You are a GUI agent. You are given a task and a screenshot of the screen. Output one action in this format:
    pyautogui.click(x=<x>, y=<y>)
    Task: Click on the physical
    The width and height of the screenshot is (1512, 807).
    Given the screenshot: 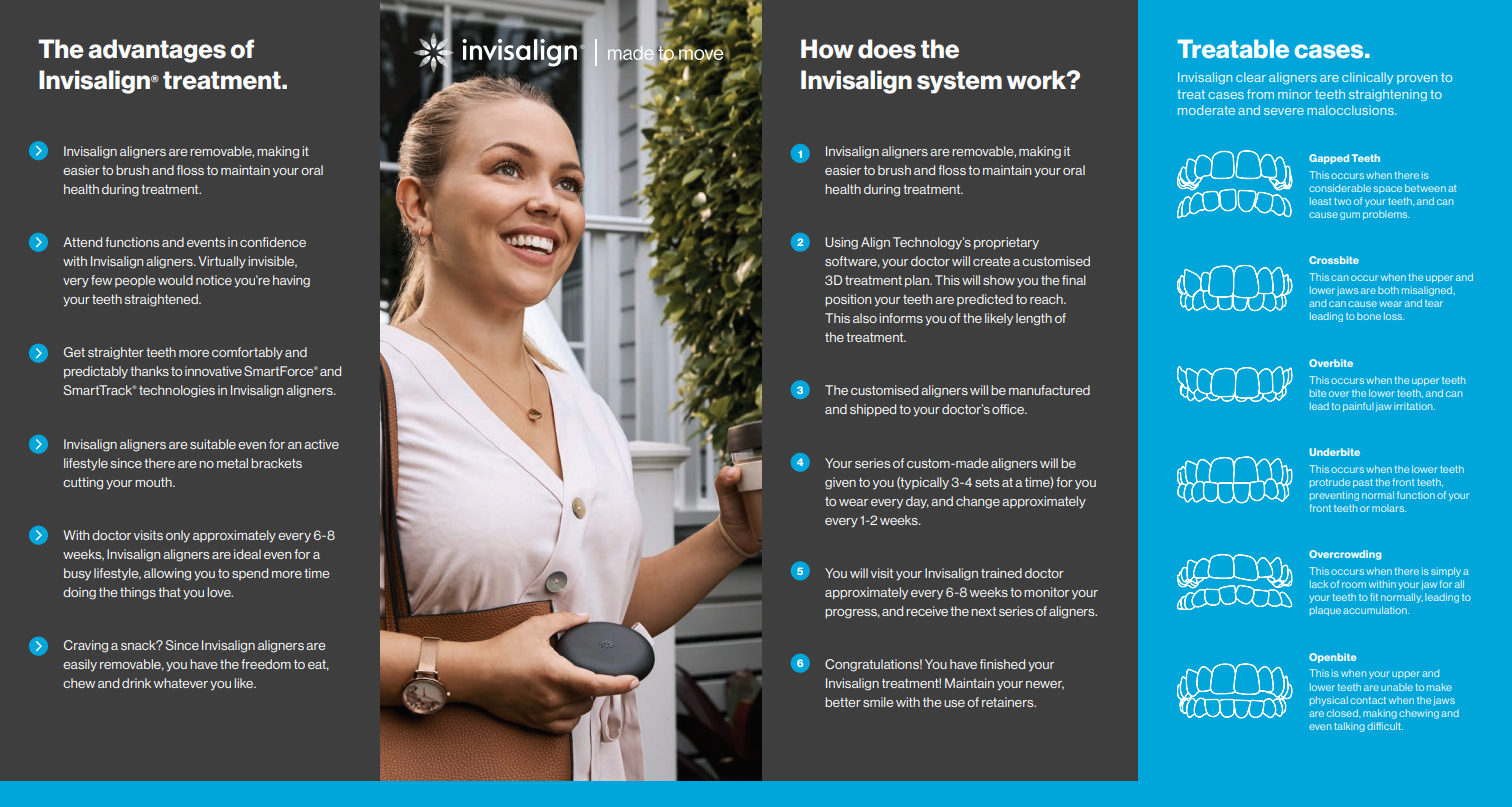 What is the action you would take?
    pyautogui.click(x=1329, y=701)
